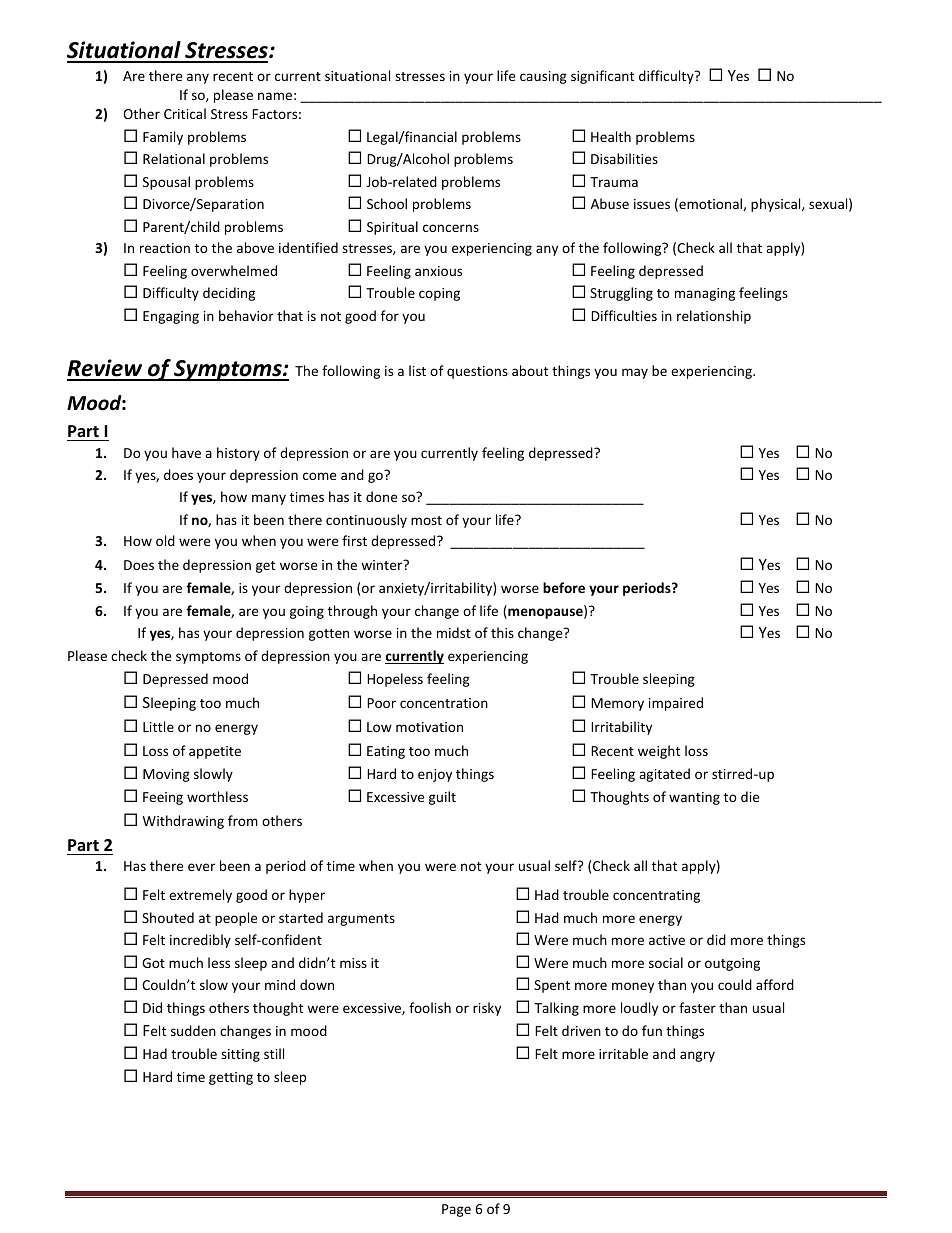  What do you see at coordinates (329, 635) in the screenshot?
I see `gotten` at bounding box center [329, 635].
